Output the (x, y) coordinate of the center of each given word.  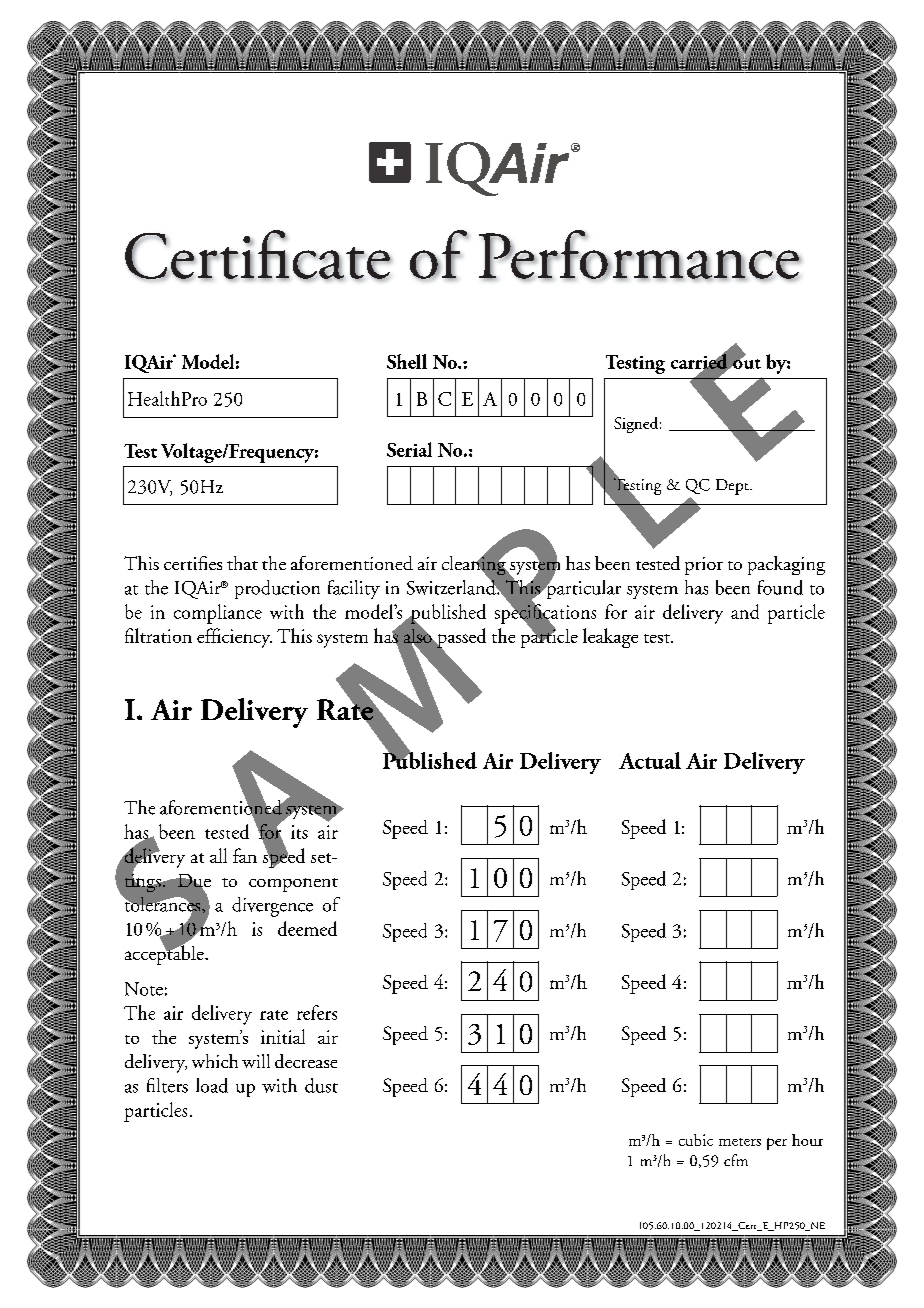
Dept (733, 487)
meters (740, 1142)
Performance (640, 255)
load (212, 1085)
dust (321, 1085)
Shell (407, 361)
